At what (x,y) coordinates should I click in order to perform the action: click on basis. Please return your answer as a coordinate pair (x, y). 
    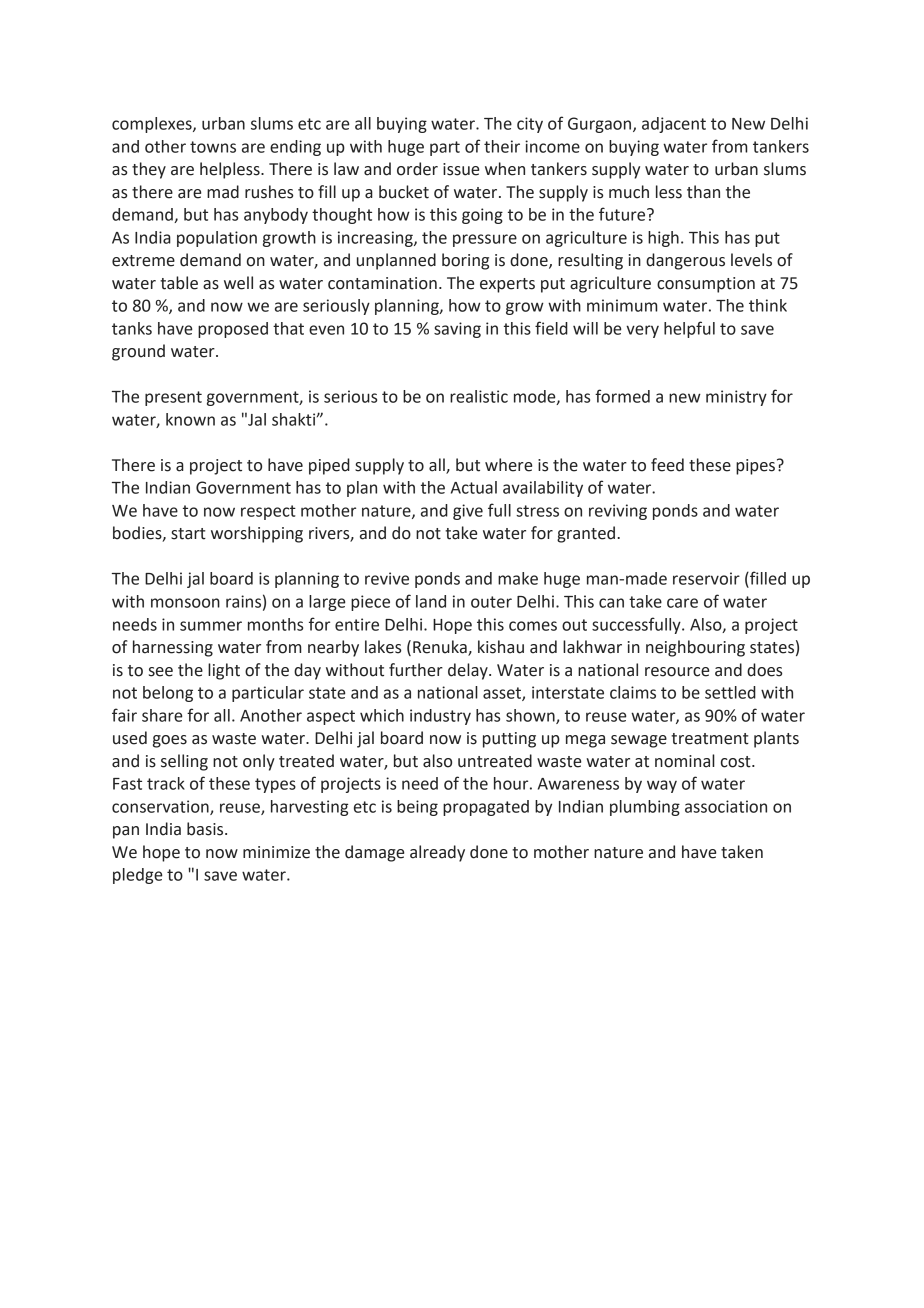
    Looking at the image, I should click on (206, 829).
